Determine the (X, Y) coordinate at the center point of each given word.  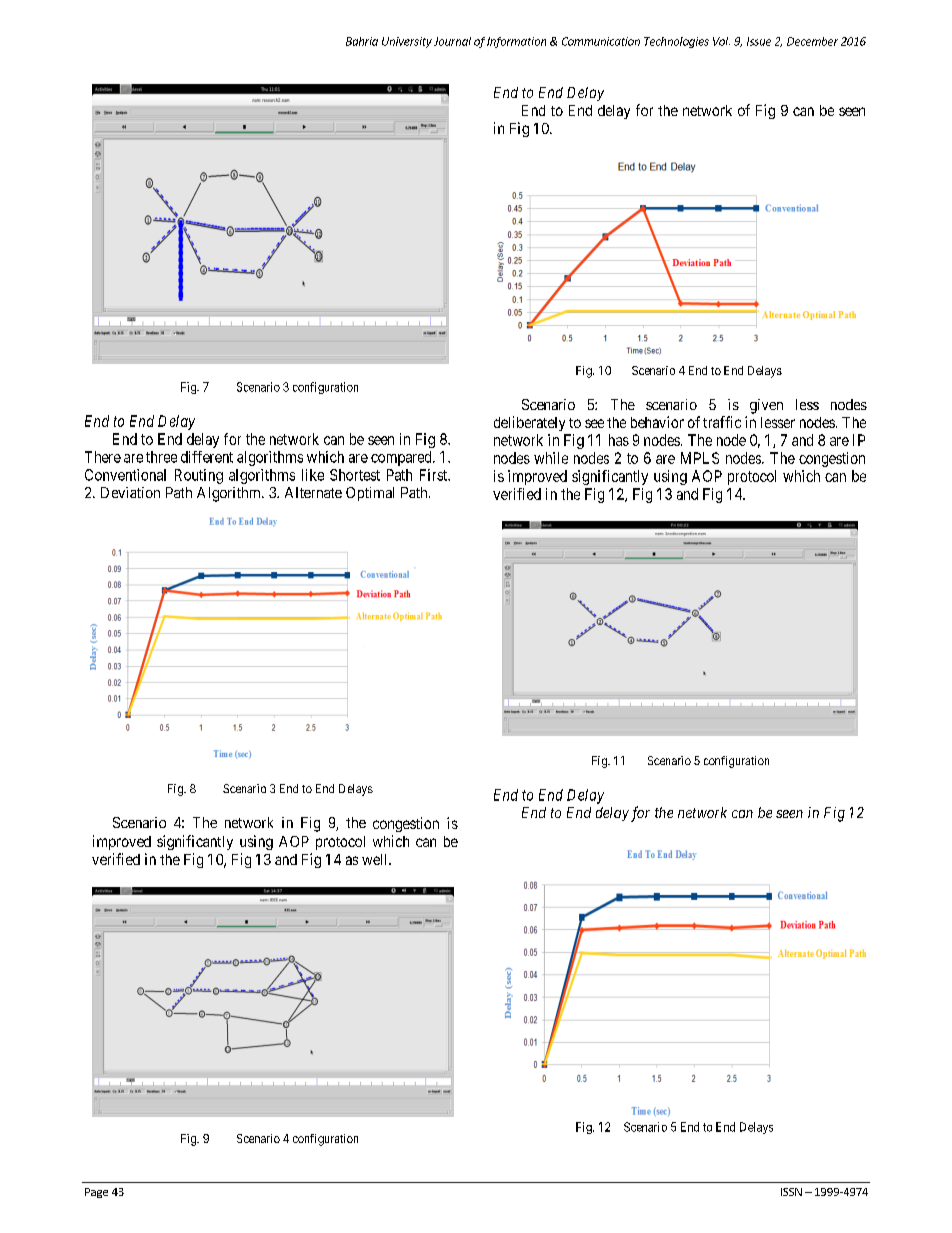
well (376, 859)
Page (96, 1193)
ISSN (791, 1192)
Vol (721, 41)
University (407, 42)
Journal (452, 41)
